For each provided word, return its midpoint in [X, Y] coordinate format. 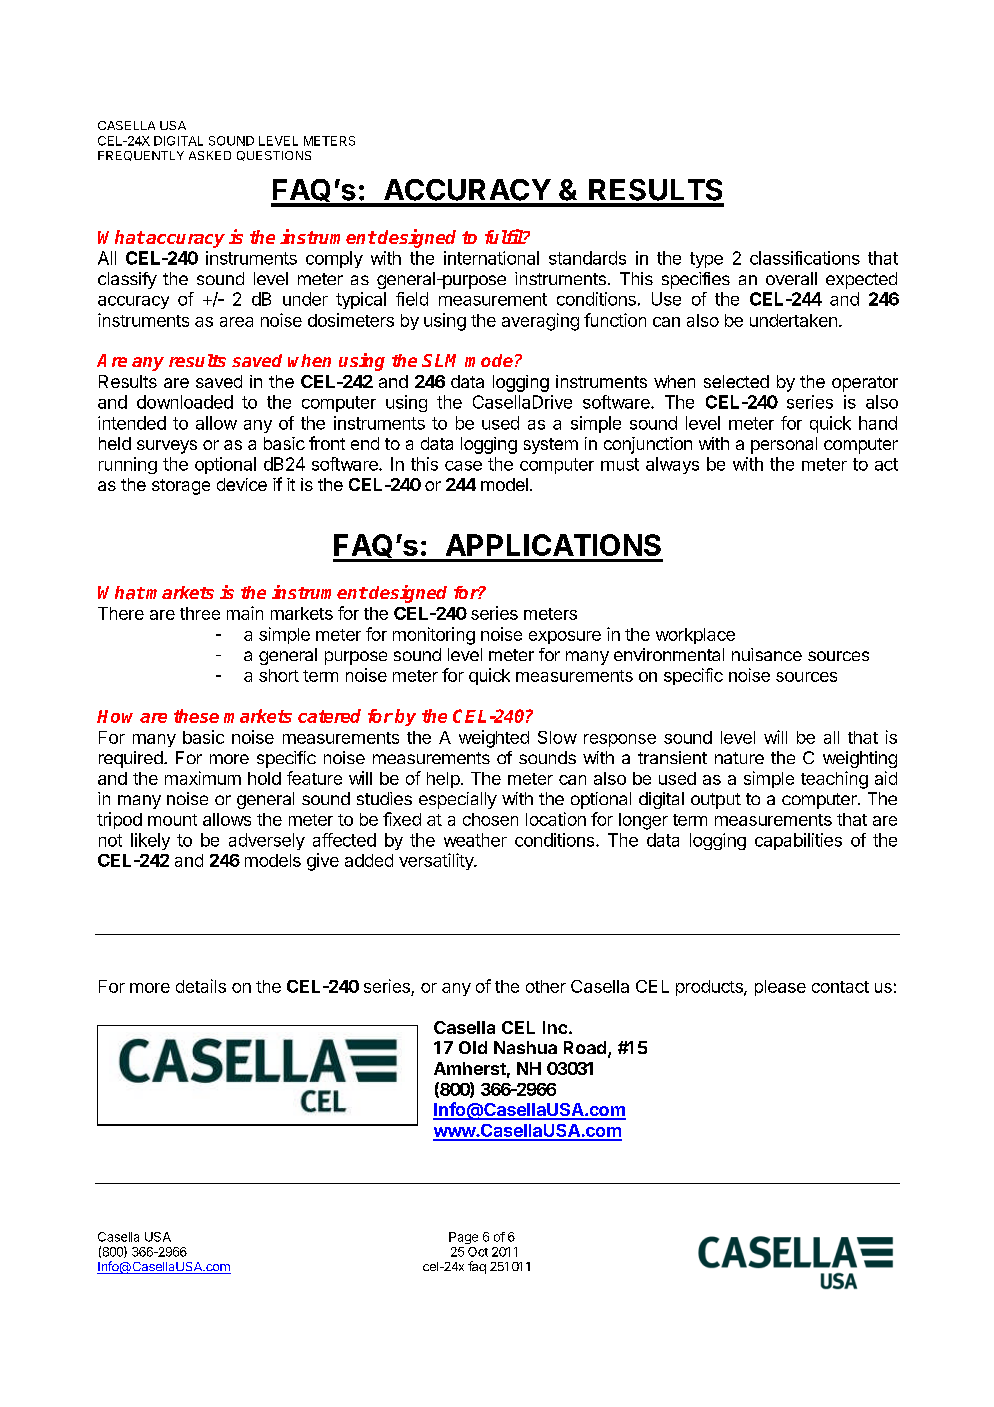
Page [463, 1238]
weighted [494, 739]
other [546, 986]
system [551, 446]
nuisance [767, 654]
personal [784, 445]
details [201, 986]
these [196, 716]
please [780, 988]
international [491, 258]
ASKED [210, 155]
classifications [805, 258]
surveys [167, 447]
